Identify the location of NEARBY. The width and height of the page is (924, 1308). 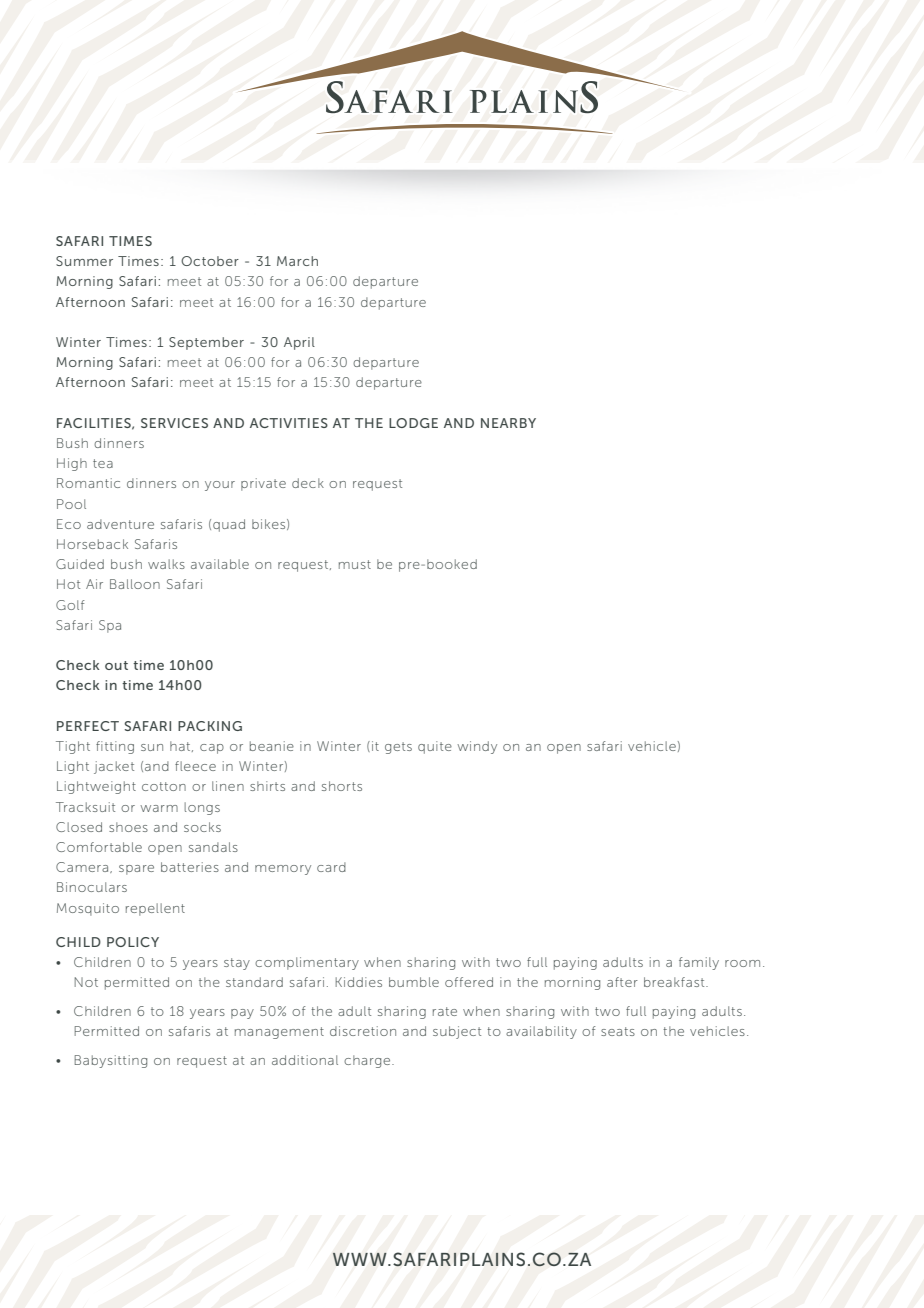
(508, 423).
